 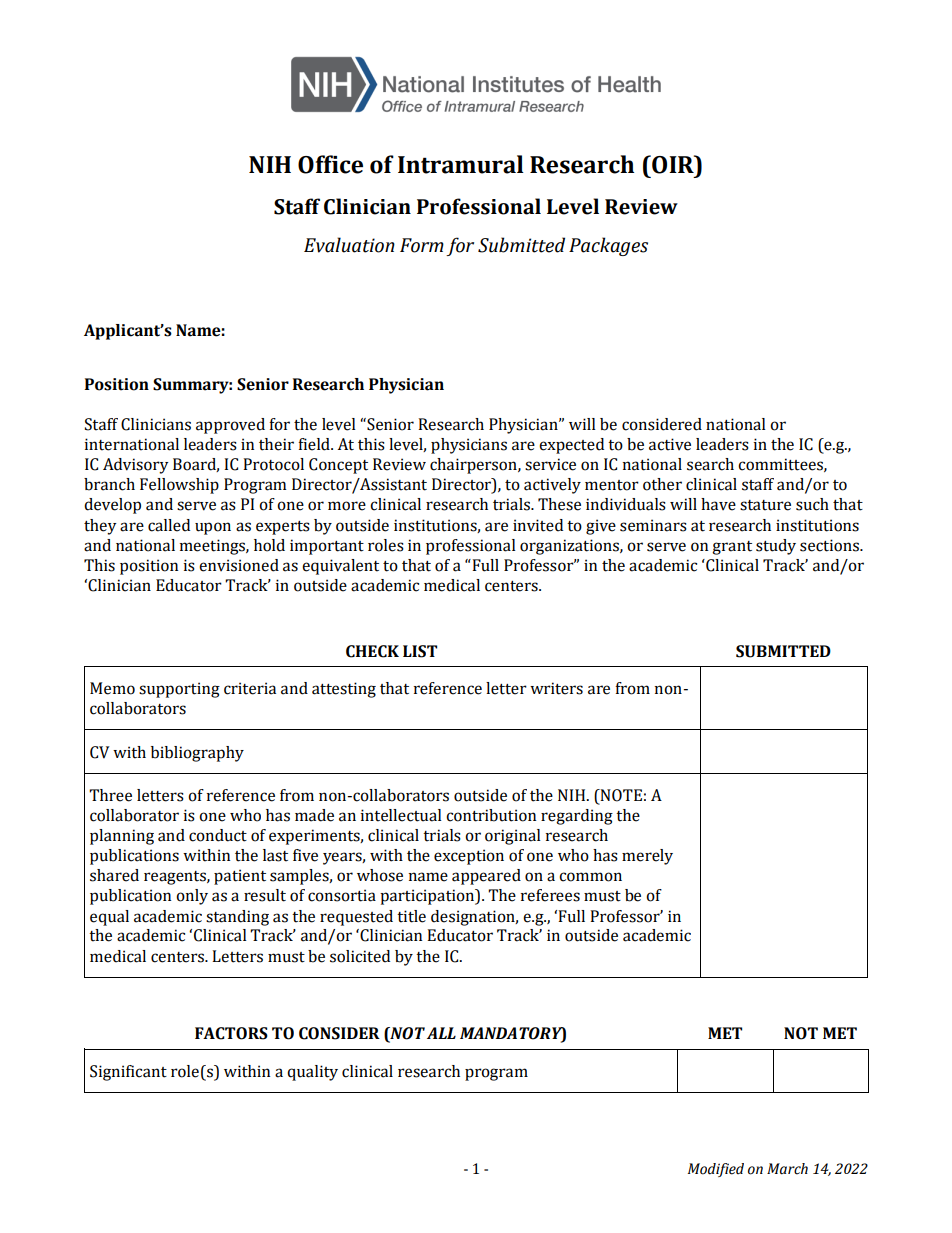 I want to click on approved, so click(x=230, y=426).
